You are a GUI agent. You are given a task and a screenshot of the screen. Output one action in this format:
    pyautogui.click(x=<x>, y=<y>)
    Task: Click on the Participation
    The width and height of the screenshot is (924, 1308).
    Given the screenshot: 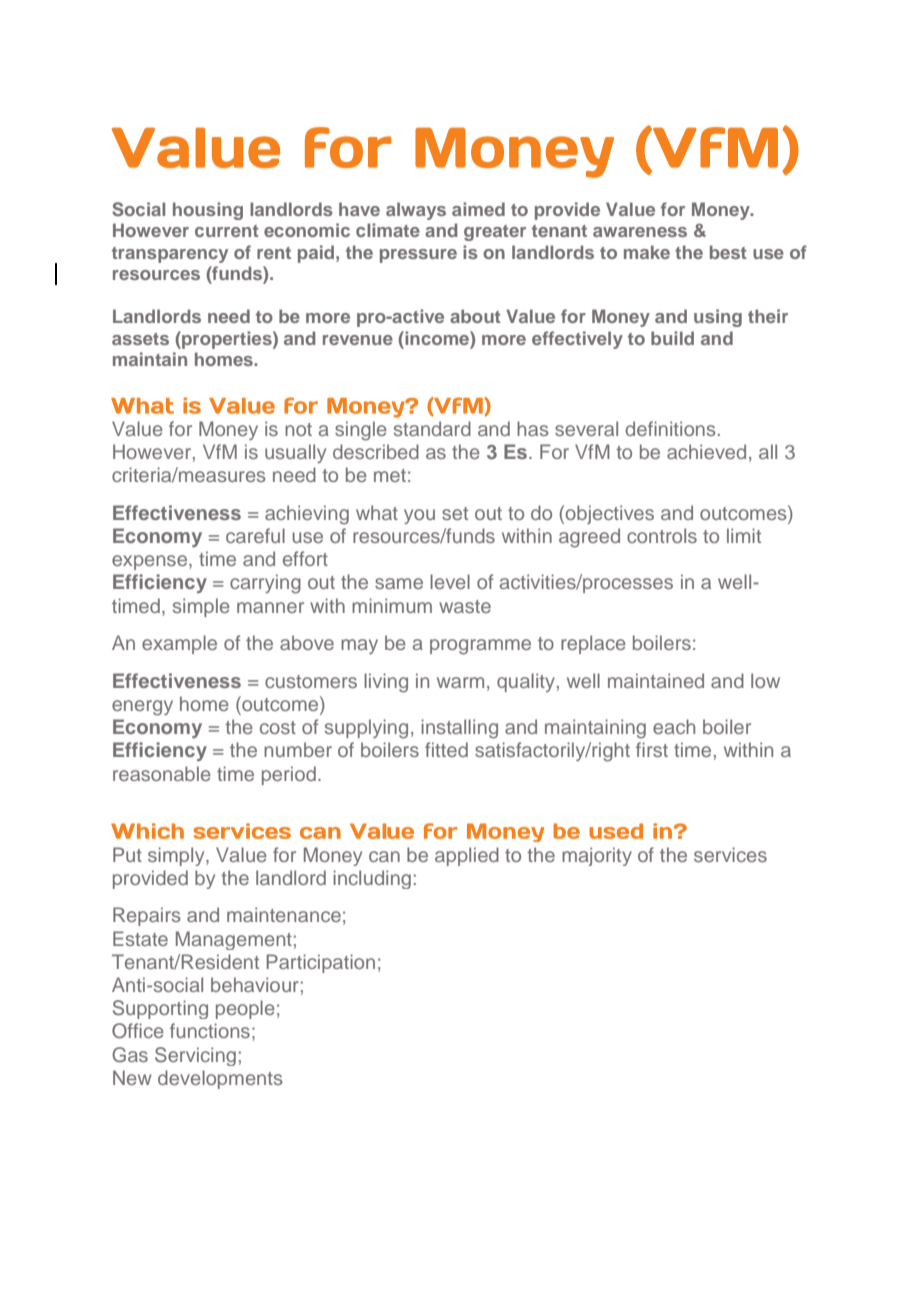 What is the action you would take?
    pyautogui.click(x=321, y=963)
